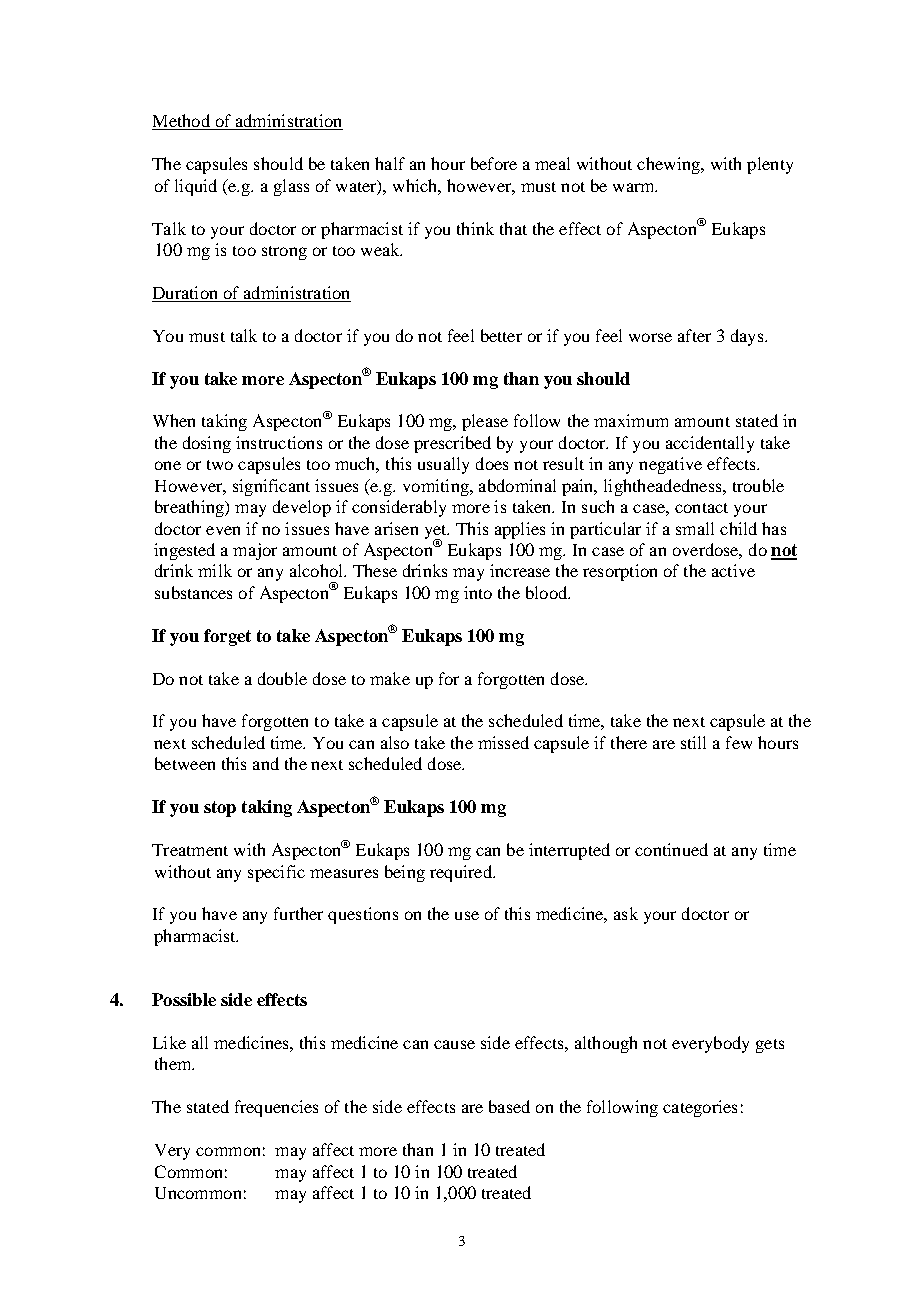  What do you see at coordinates (669, 165) in the document?
I see `chewing` at bounding box center [669, 165].
